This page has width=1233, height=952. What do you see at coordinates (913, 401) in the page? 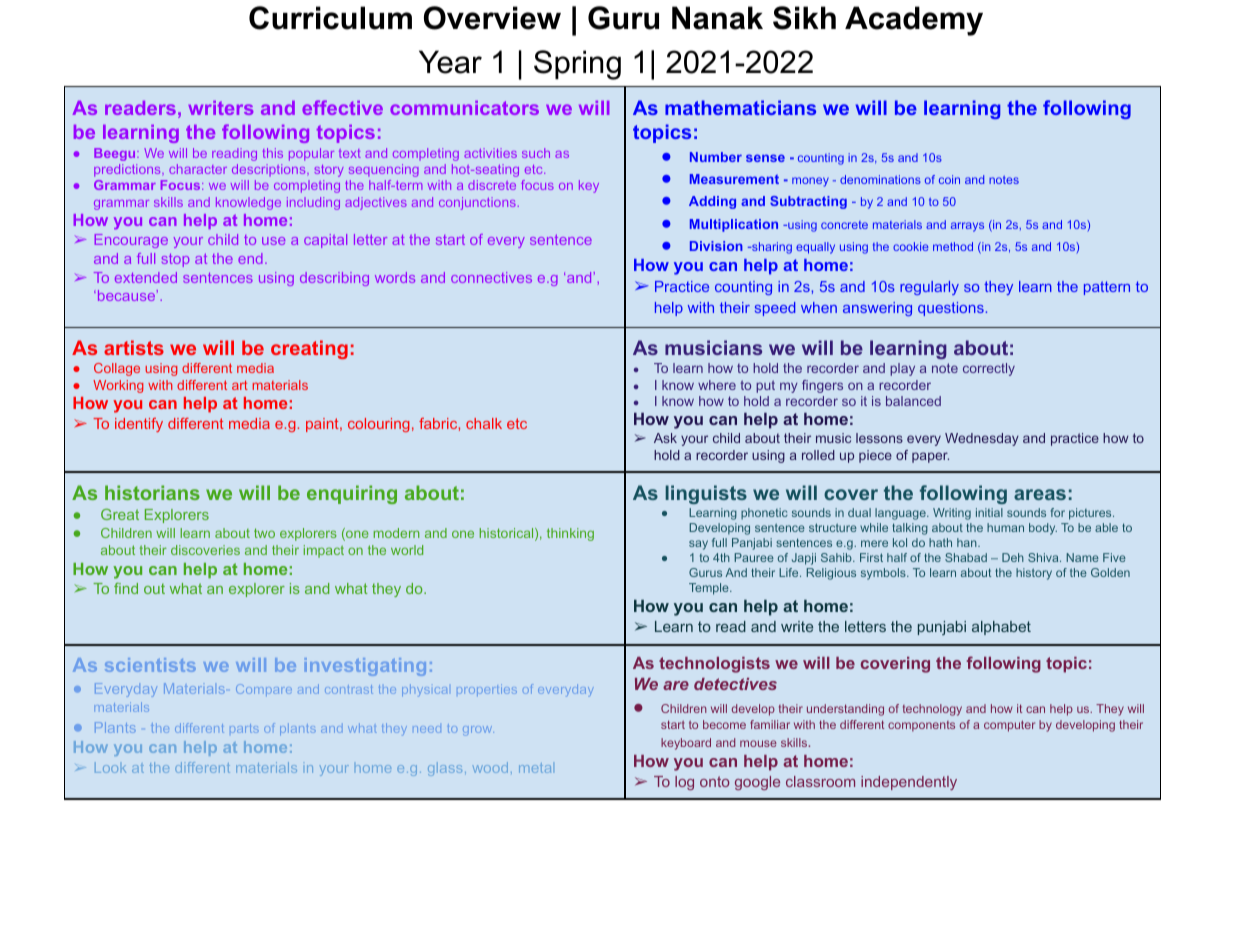
I see `balanced` at bounding box center [913, 401].
